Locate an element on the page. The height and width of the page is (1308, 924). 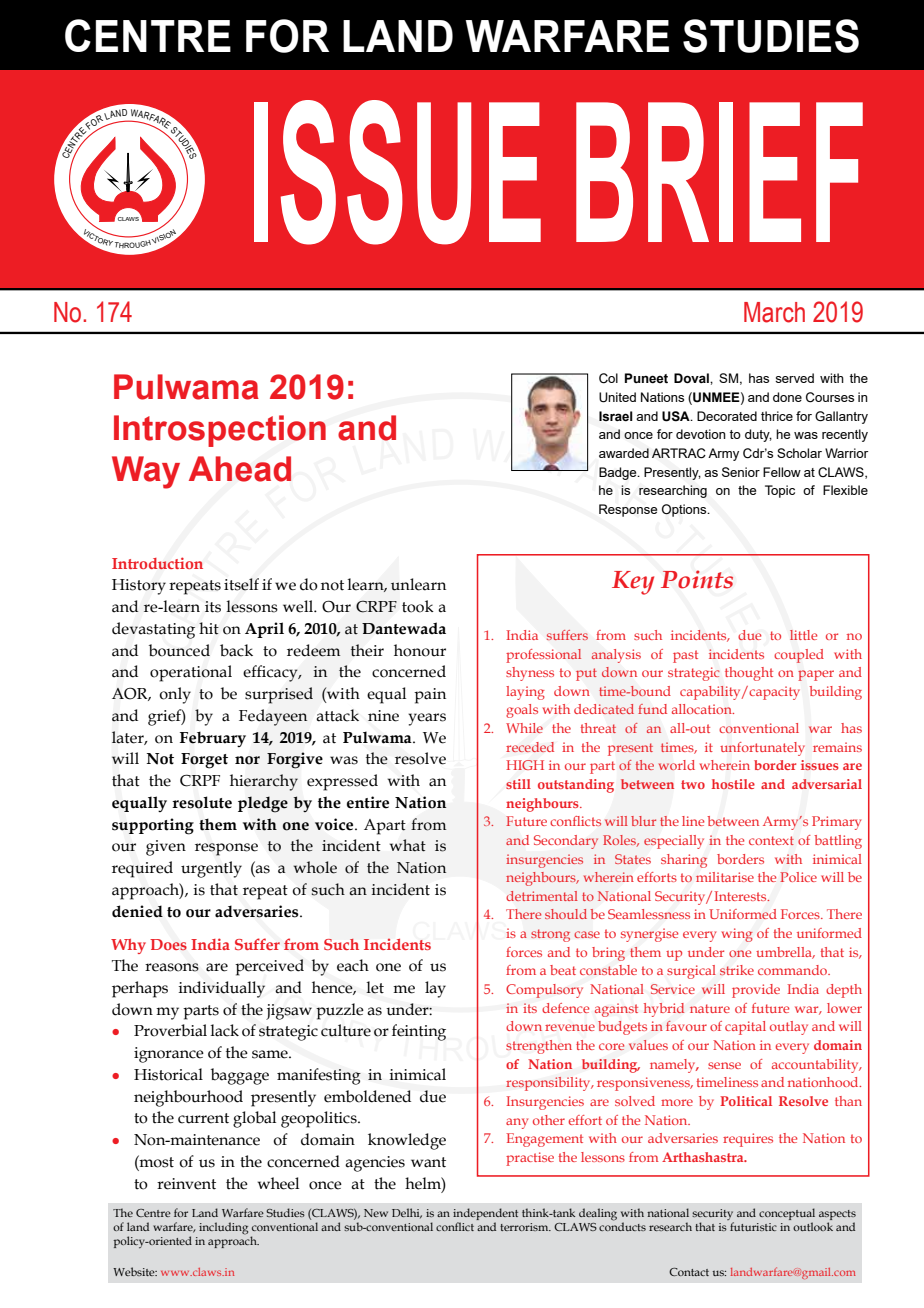
Police is located at coordinates (798, 877).
